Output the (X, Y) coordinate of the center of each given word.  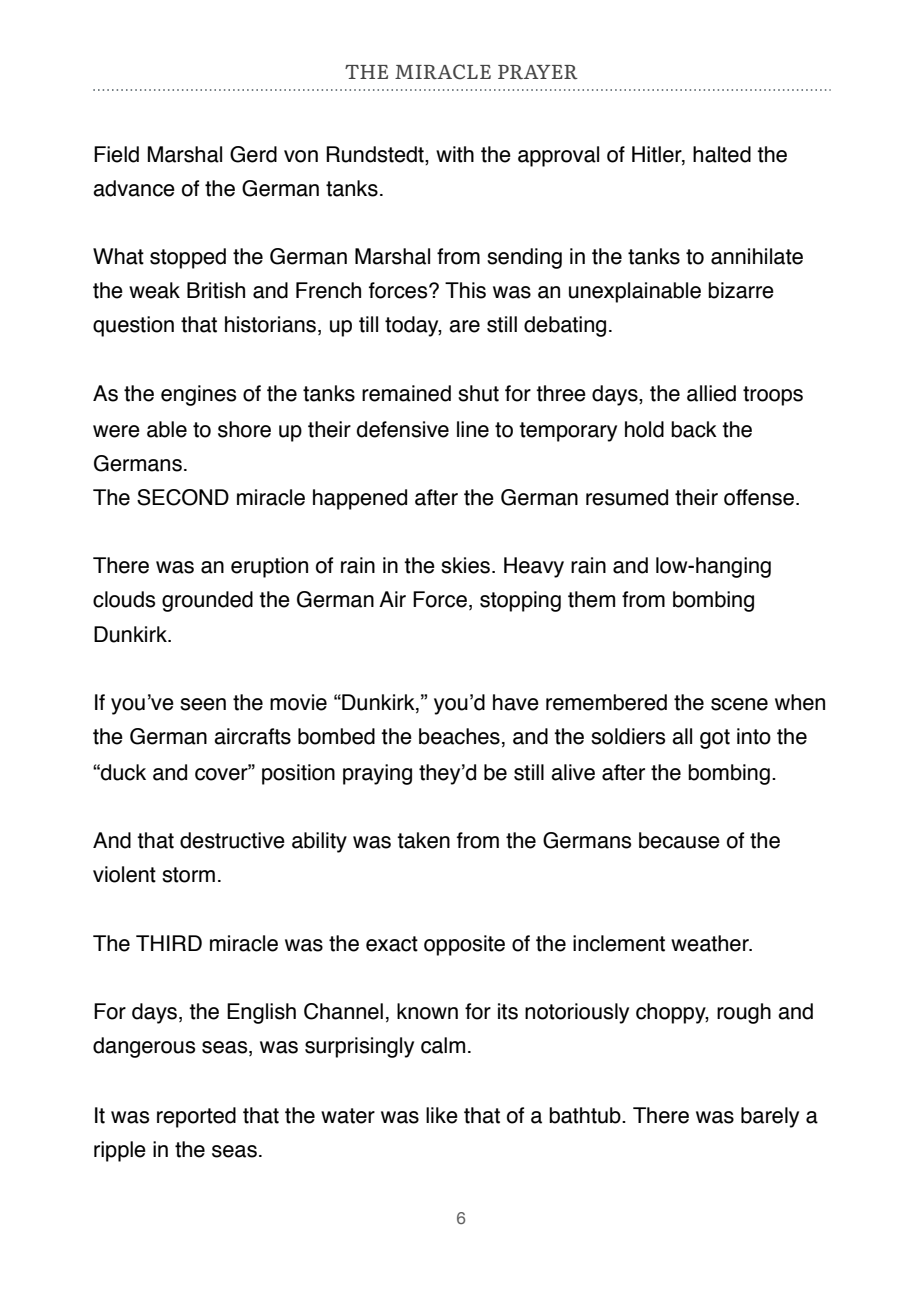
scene (739, 704)
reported (196, 1117)
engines (198, 395)
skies (465, 565)
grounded (207, 601)
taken (423, 840)
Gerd (253, 154)
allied (711, 393)
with (455, 154)
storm (188, 875)
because (679, 840)
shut (478, 393)
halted (722, 154)
